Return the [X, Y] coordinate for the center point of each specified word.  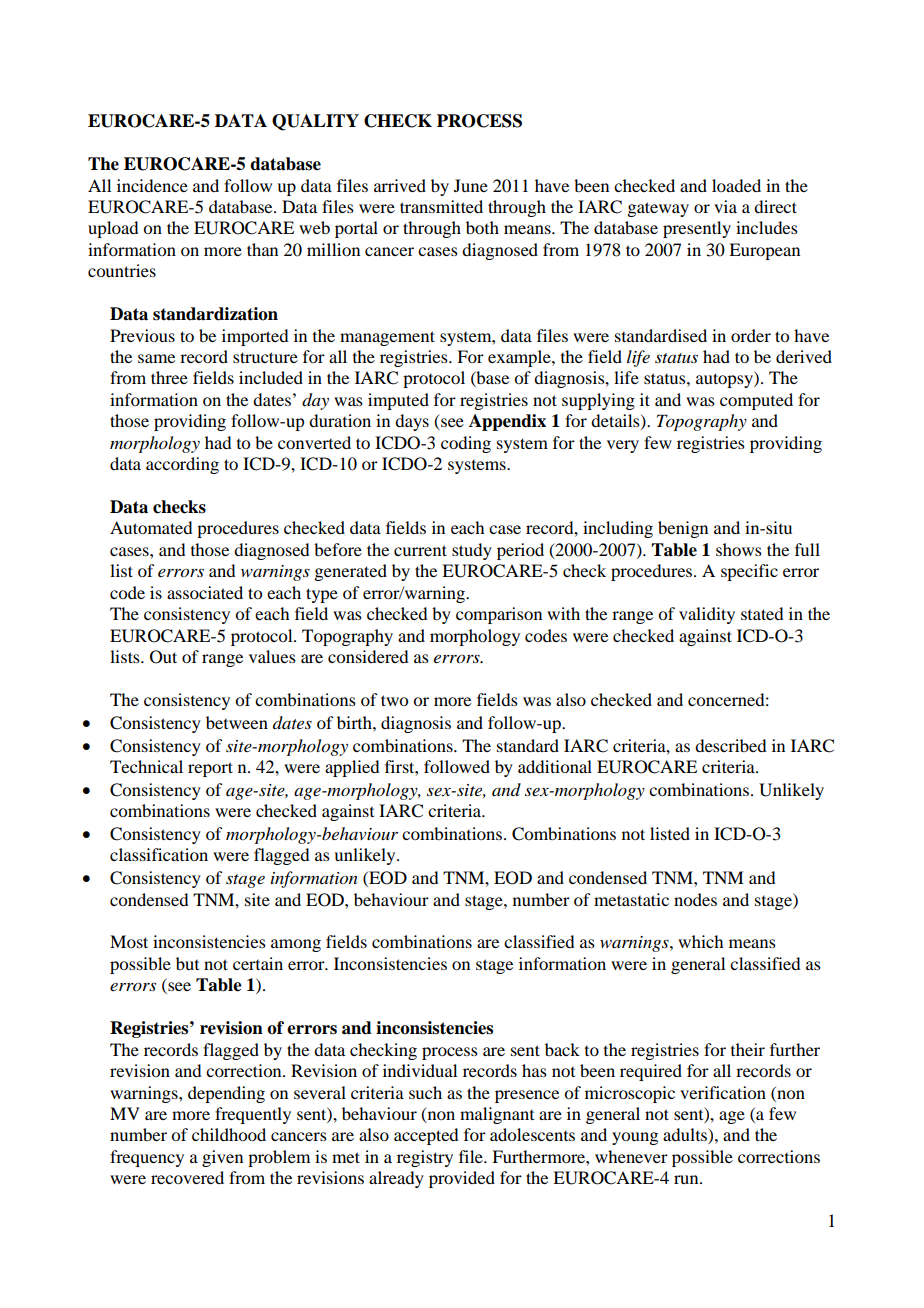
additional [555, 766]
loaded [736, 185]
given [222, 1158]
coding [466, 444]
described [730, 745]
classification [159, 854]
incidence [152, 185]
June [471, 185]
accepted [426, 1136]
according [182, 465]
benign [683, 529]
